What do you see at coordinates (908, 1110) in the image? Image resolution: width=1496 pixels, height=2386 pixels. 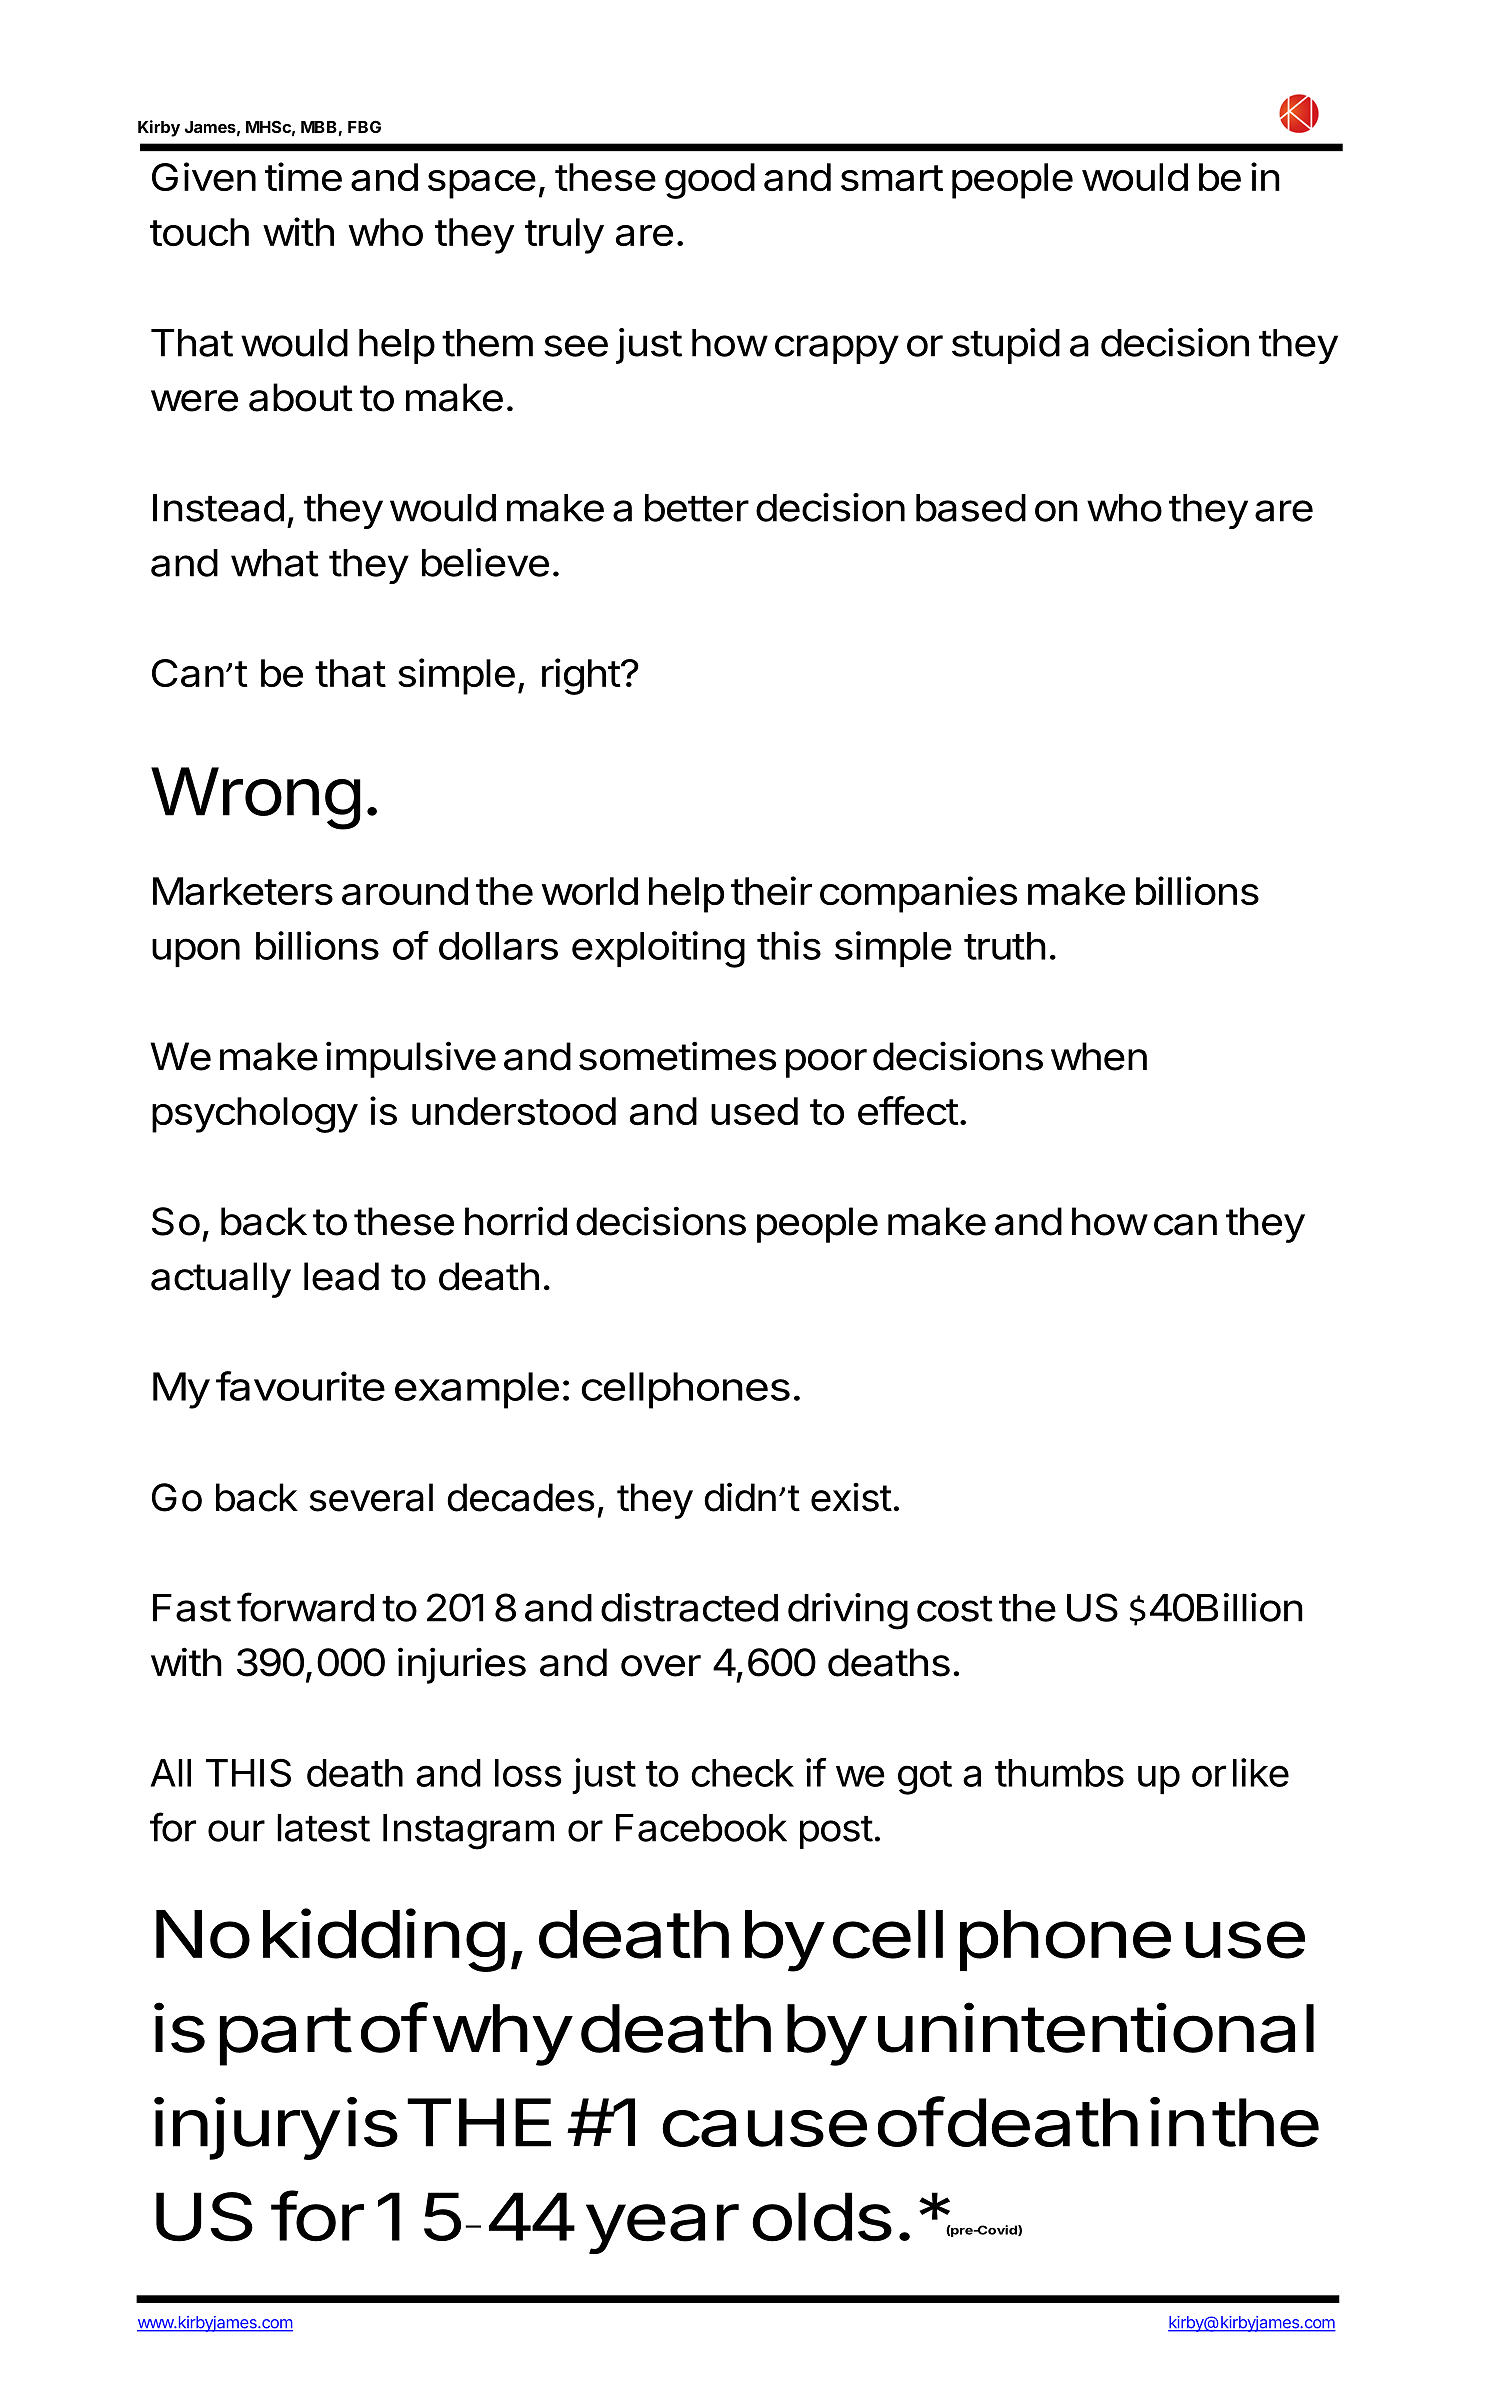 I see `effect` at bounding box center [908, 1110].
